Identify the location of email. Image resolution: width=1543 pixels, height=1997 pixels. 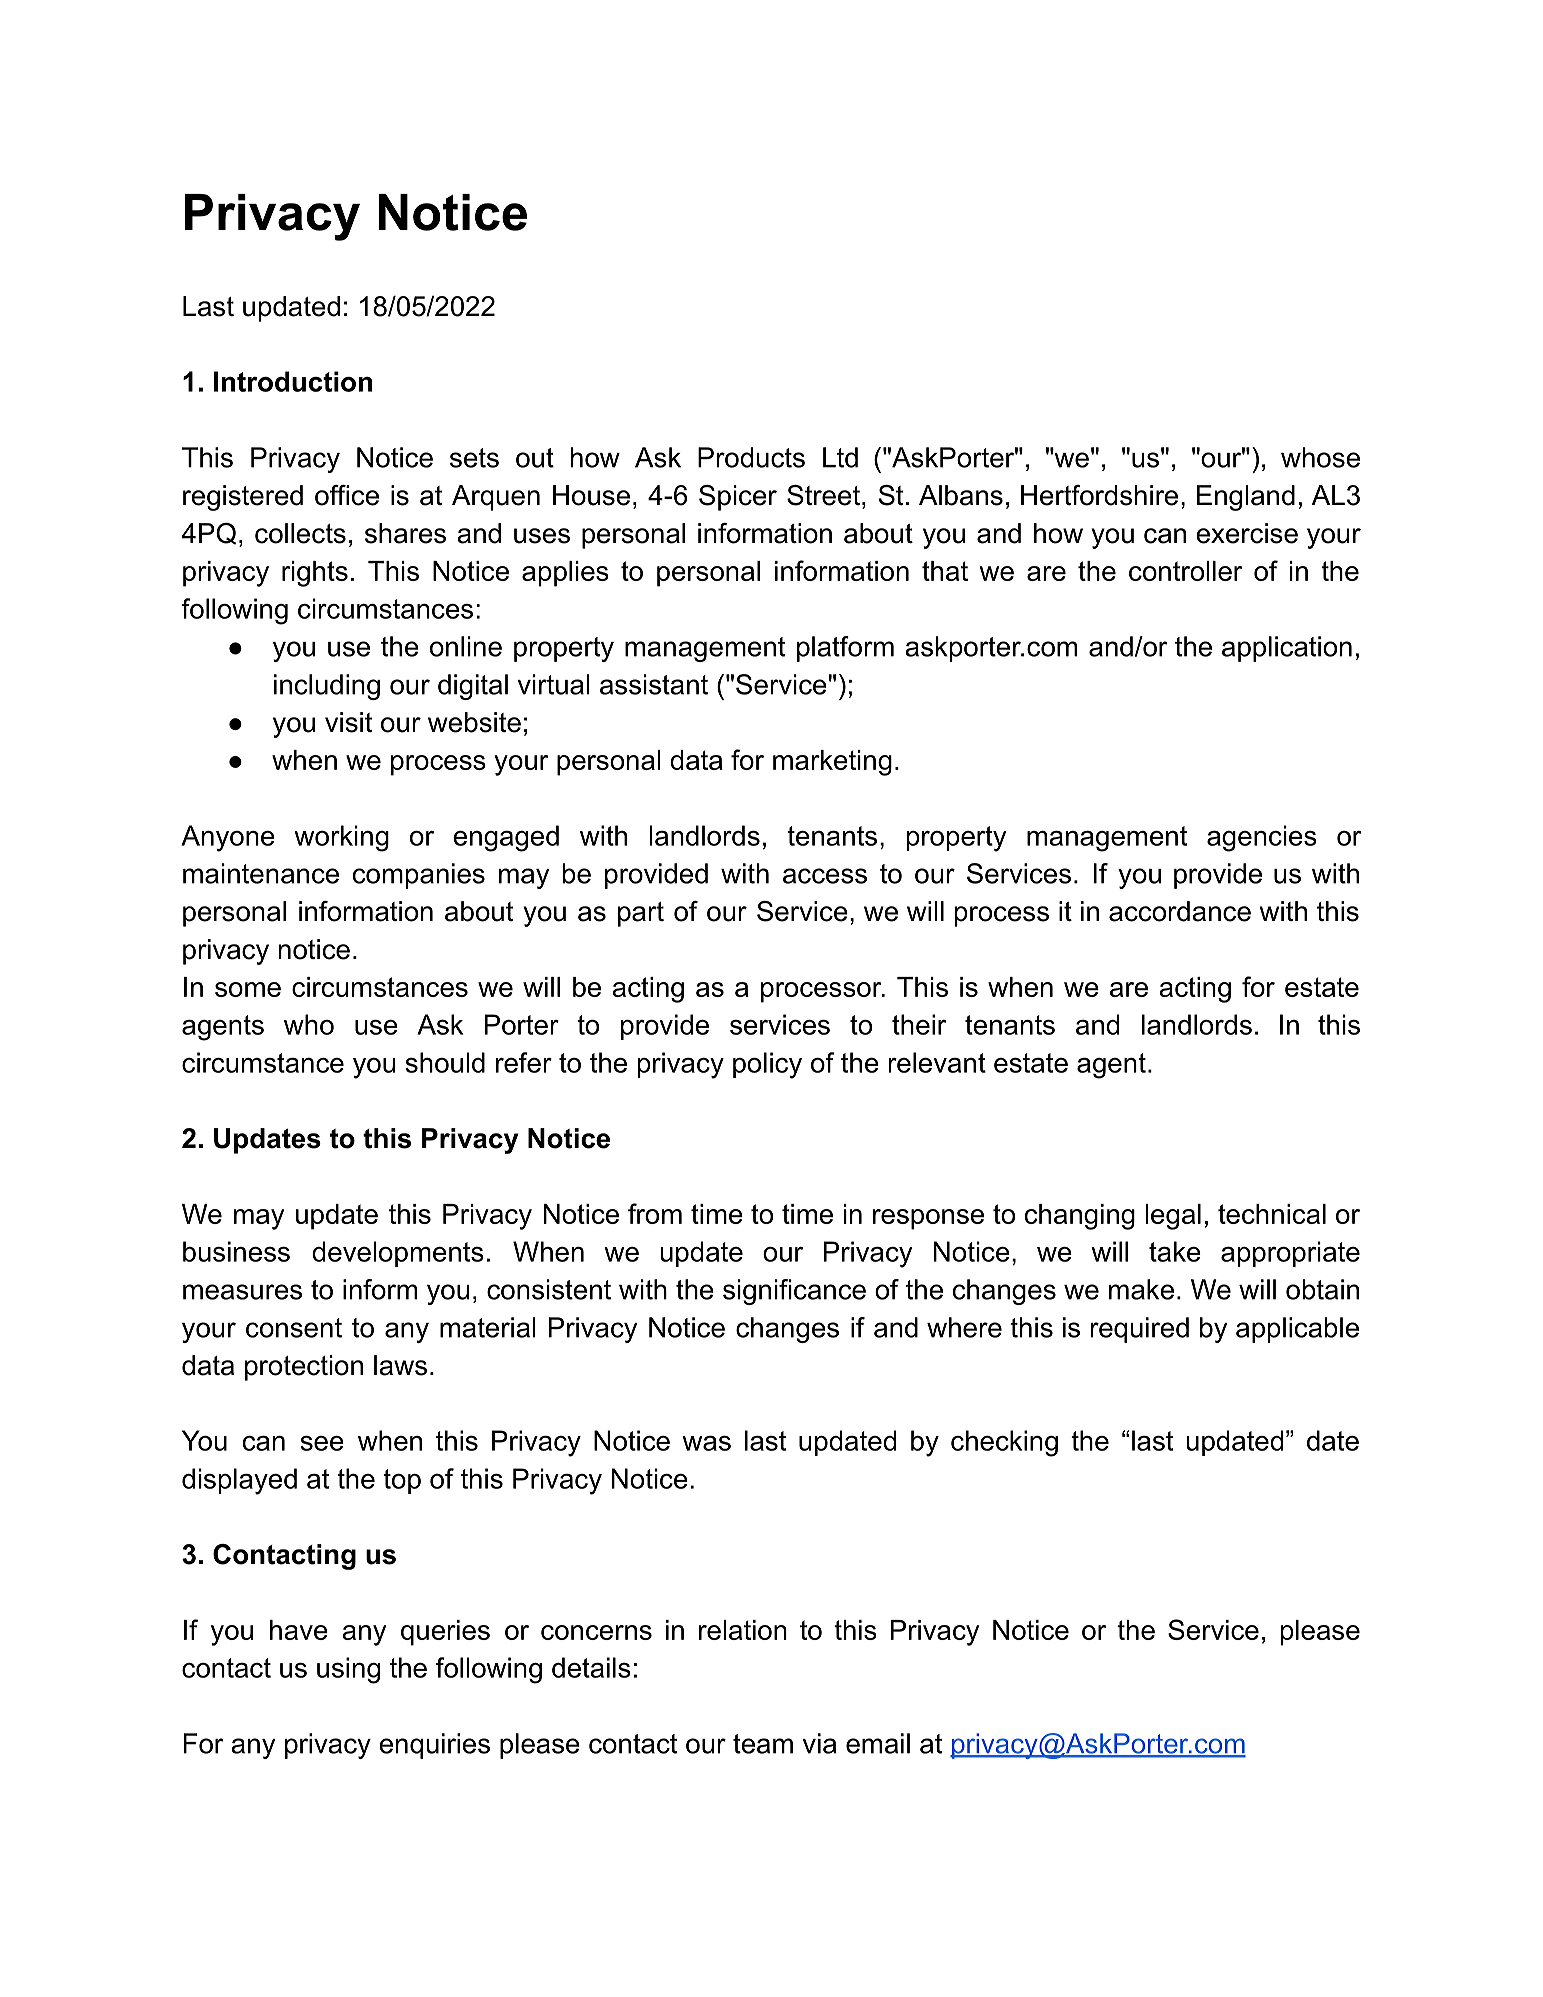
(878, 1743).
